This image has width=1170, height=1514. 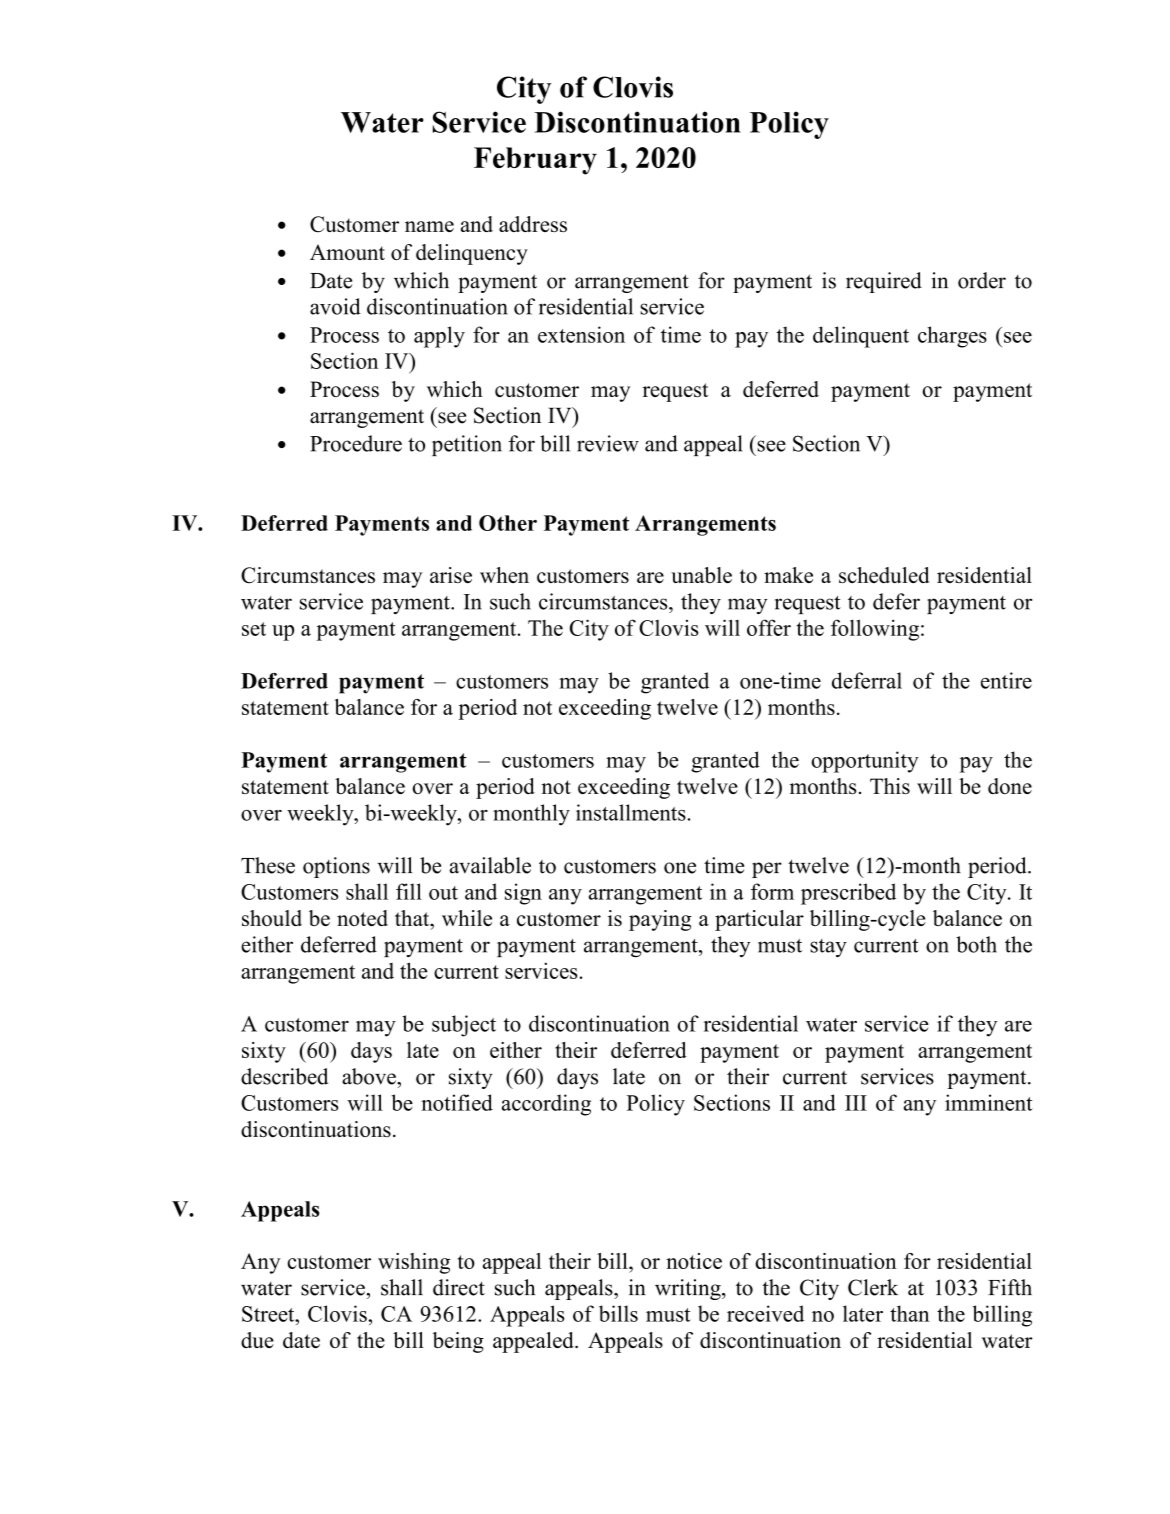 What do you see at coordinates (660, 920) in the image?
I see `paying` at bounding box center [660, 920].
